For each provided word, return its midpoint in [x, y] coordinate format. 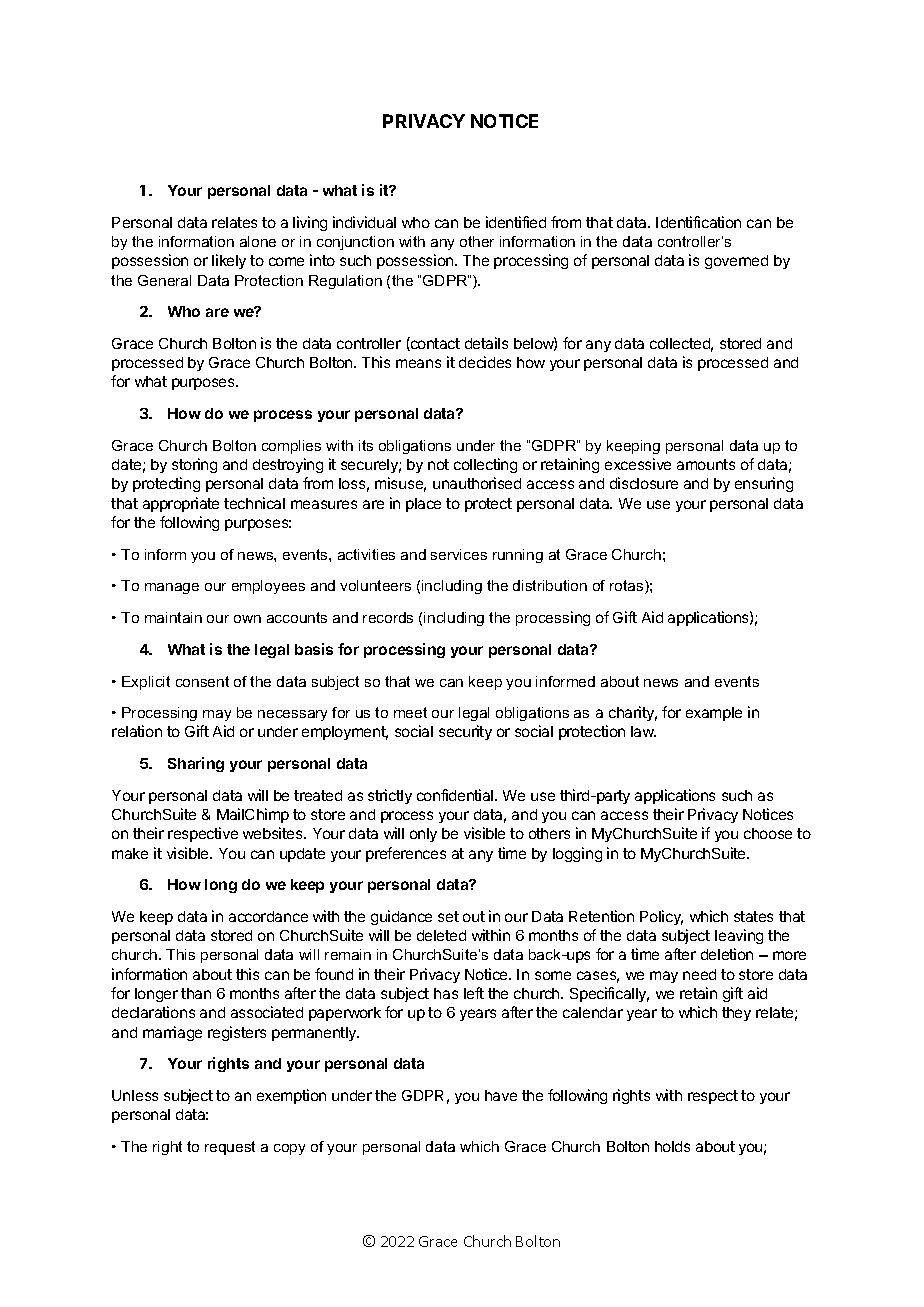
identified [516, 222]
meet [410, 712]
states [753, 916]
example [714, 714]
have [501, 1095]
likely [229, 261]
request [230, 1148]
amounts [706, 464]
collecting [485, 465]
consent [202, 681]
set [448, 916]
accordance [268, 916]
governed [736, 262]
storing [194, 465]
